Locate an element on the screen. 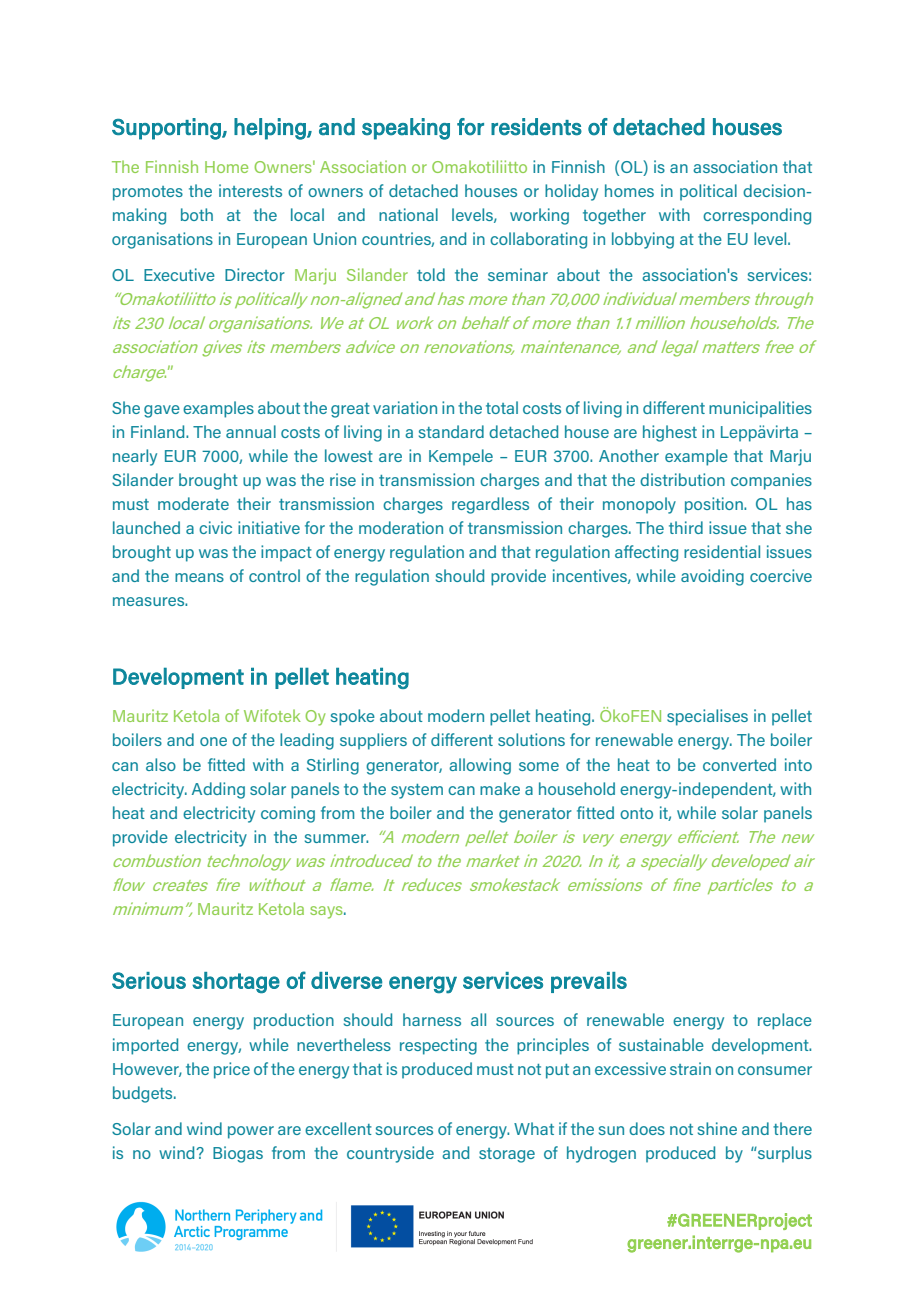  municipalities is located at coordinates (760, 409).
